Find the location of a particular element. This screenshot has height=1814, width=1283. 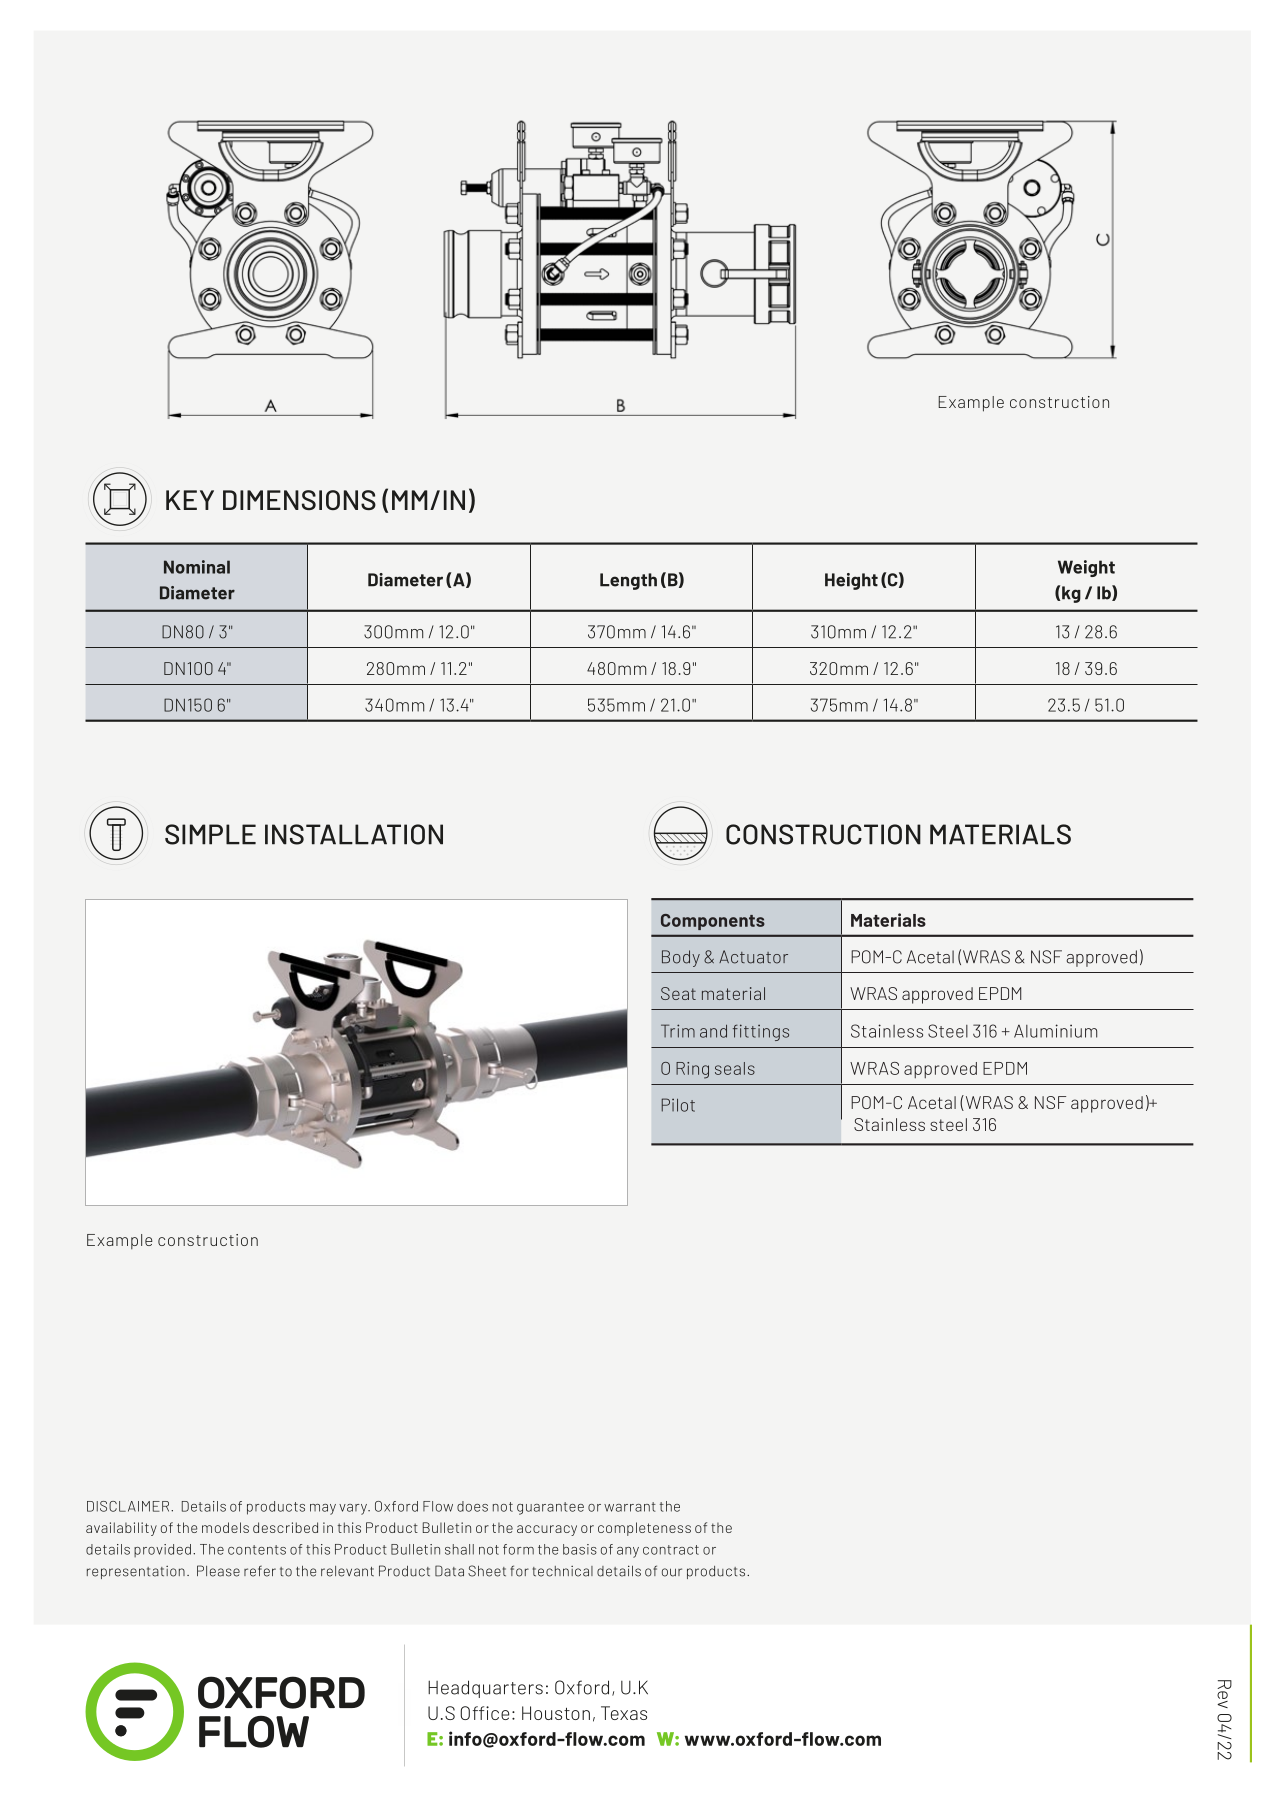

Texas is located at coordinates (624, 1713).
